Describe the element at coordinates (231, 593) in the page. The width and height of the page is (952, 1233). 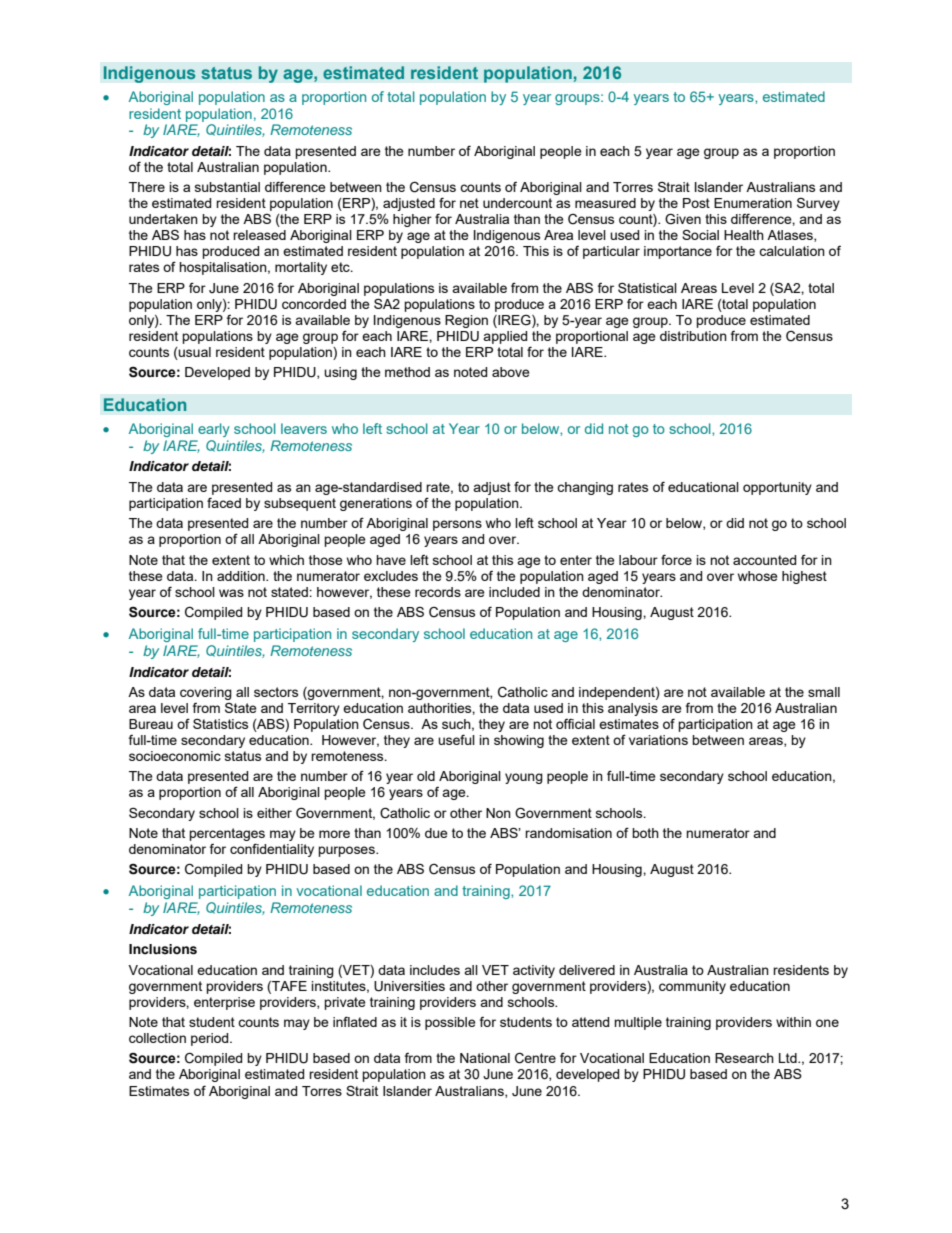
I see `was` at that location.
